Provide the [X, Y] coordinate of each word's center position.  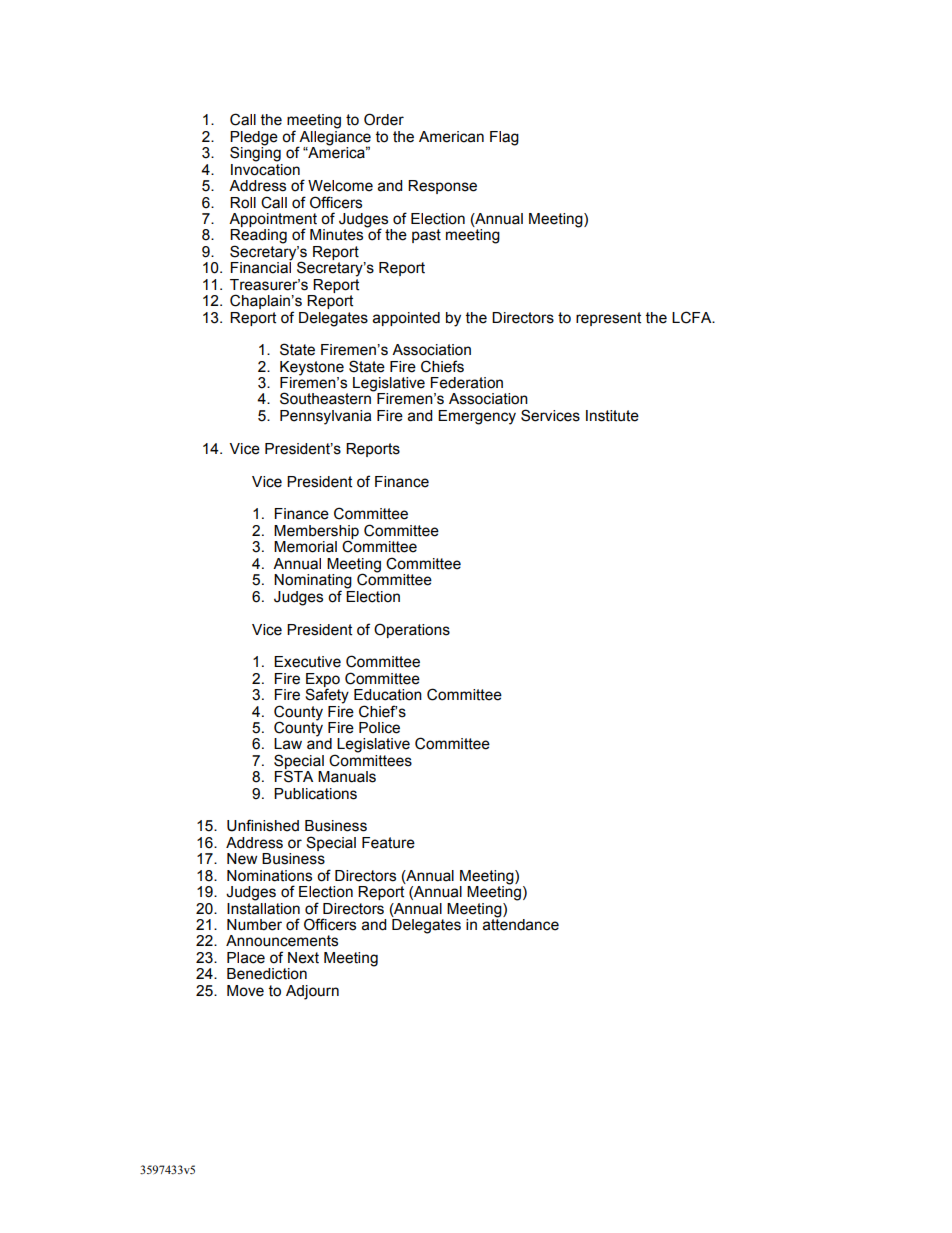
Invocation [265, 168]
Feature [388, 843]
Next [303, 958]
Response [442, 187]
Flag [504, 138]
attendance [521, 924]
